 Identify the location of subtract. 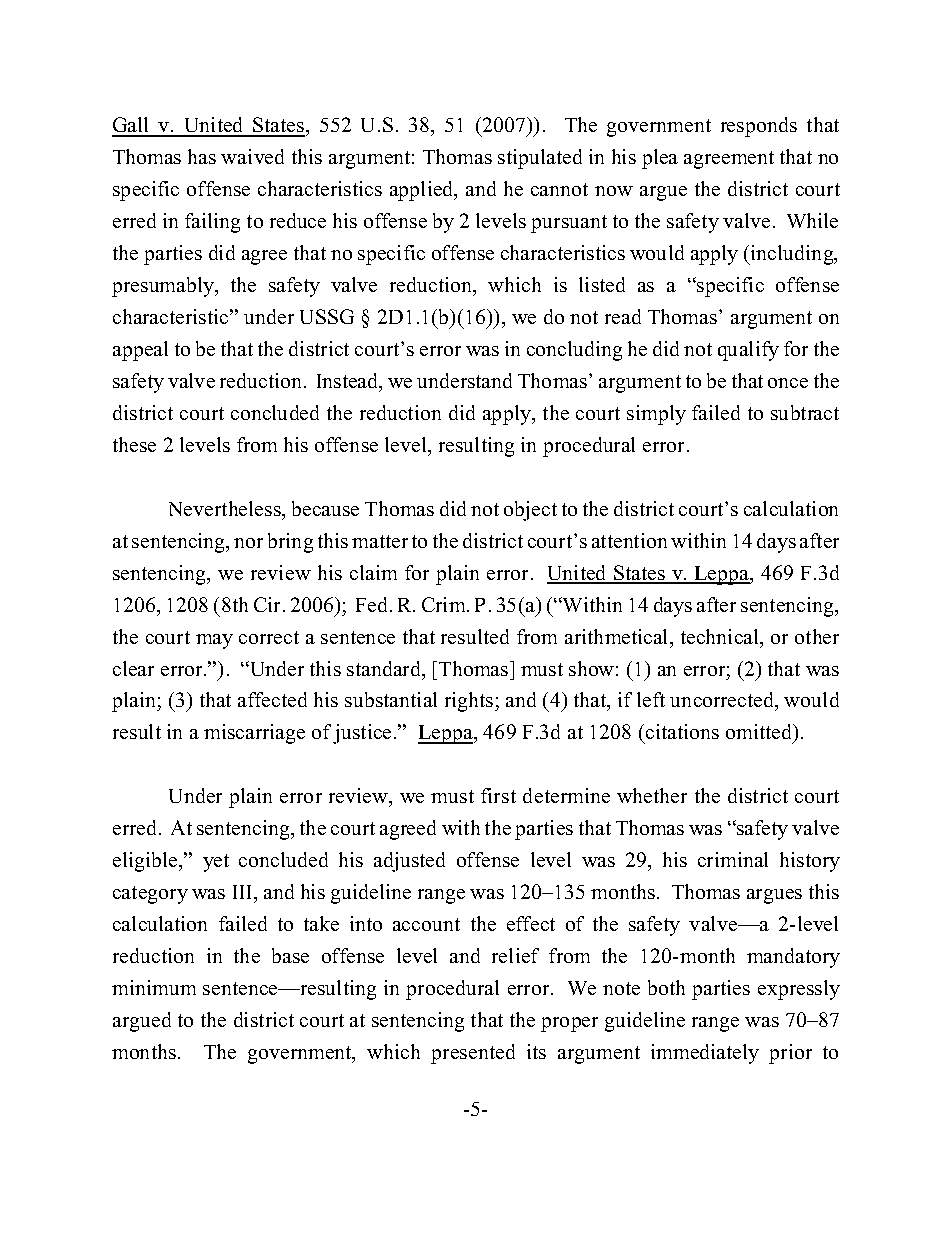
(805, 412).
